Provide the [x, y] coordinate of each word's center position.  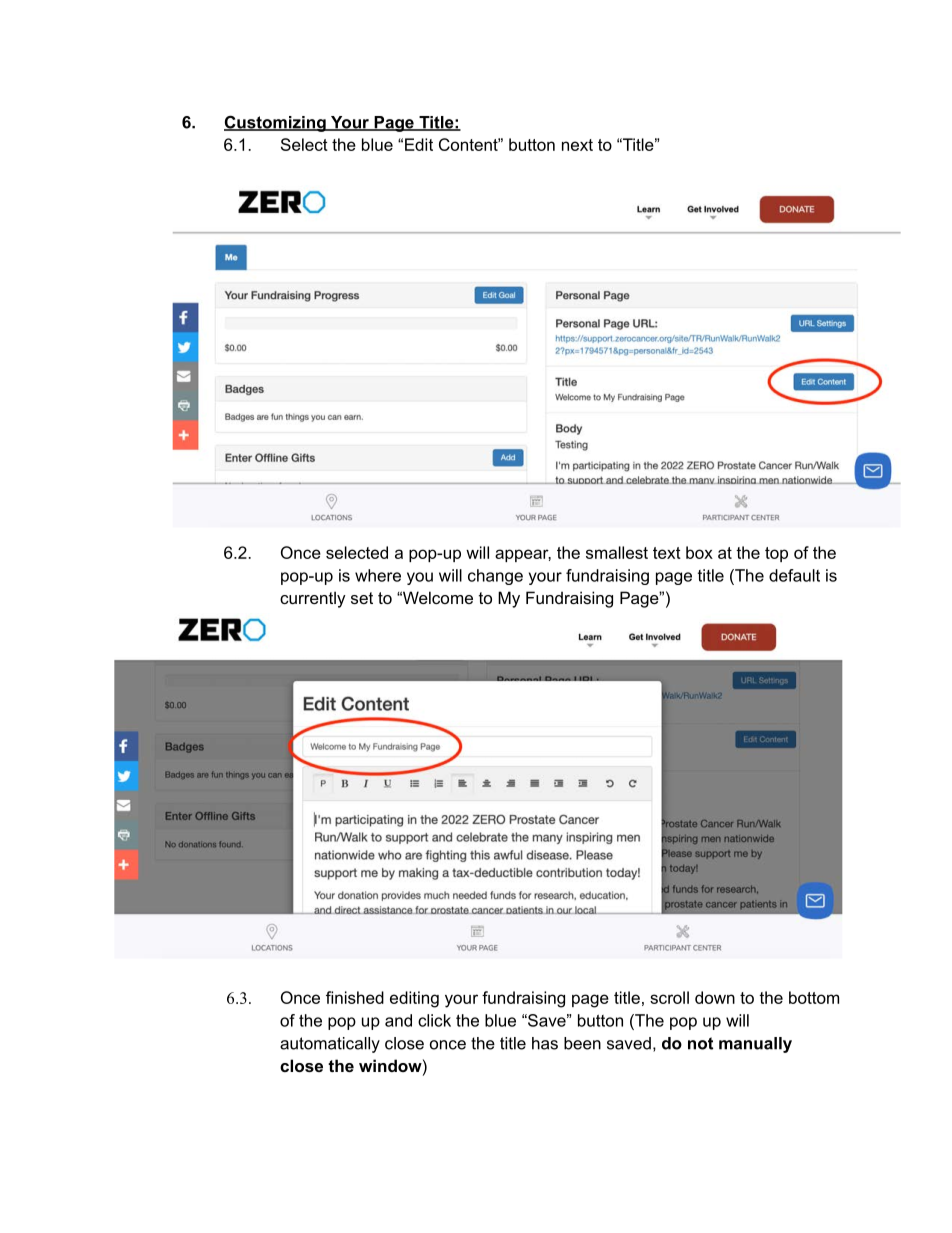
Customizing [276, 123]
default [794, 575]
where [378, 575]
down [715, 997]
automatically [330, 1045]
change [495, 577]
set [362, 598]
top [776, 554]
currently [313, 599]
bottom [814, 997]
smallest [617, 552]
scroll [669, 997]
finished [355, 997]
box [699, 552]
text [667, 553]
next [577, 145]
